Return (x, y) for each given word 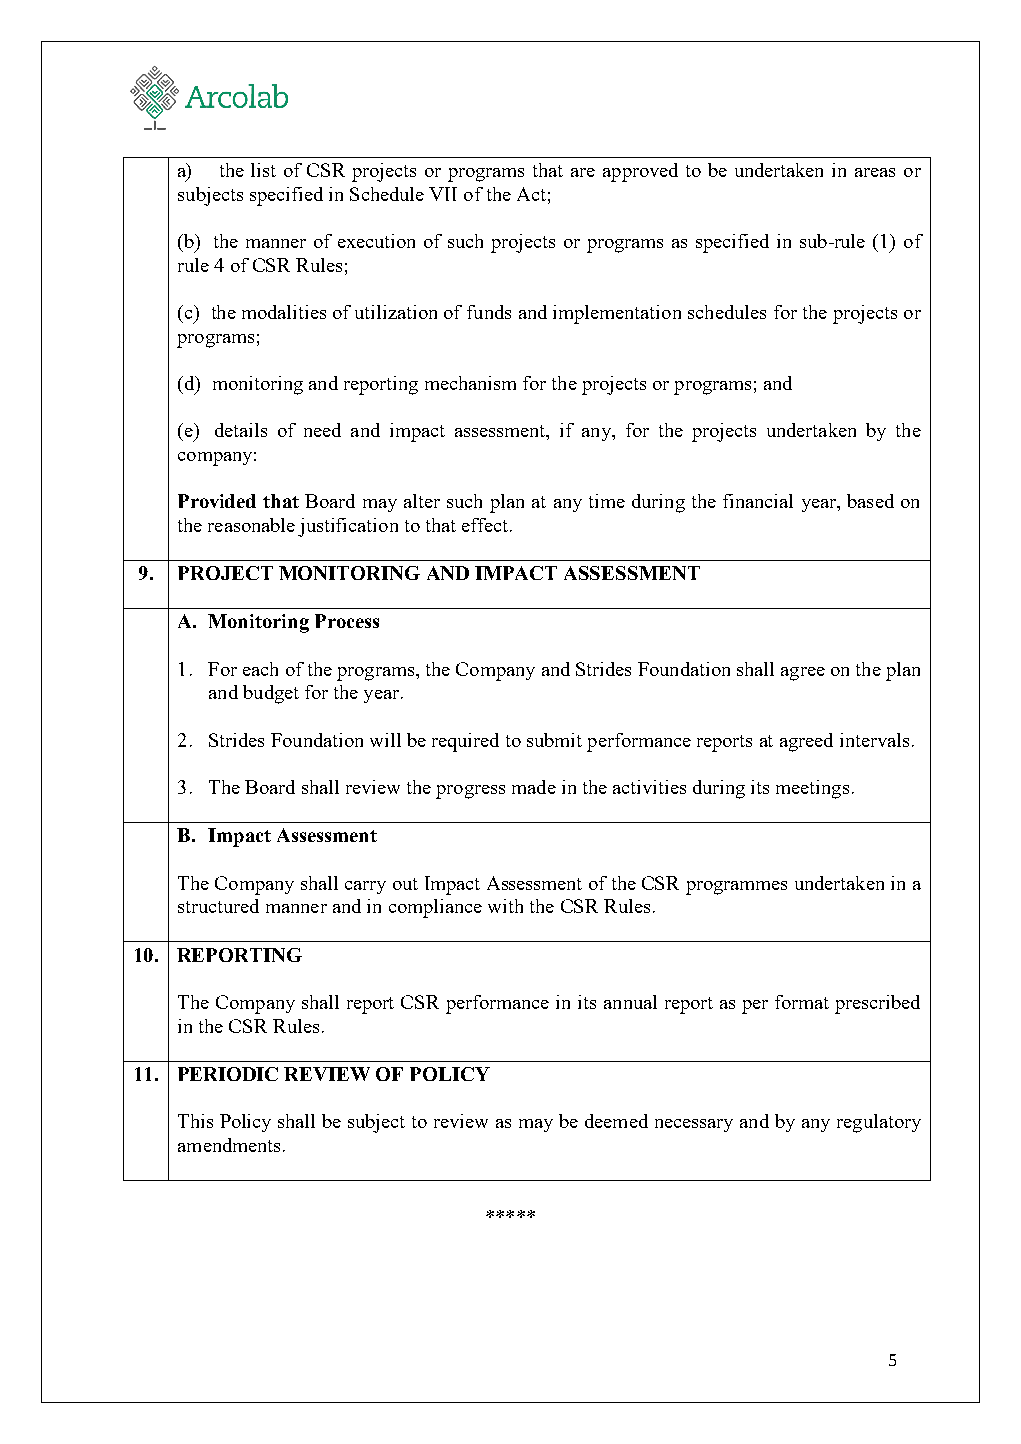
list (263, 170)
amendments (229, 1145)
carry (365, 887)
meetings (812, 789)
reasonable (251, 525)
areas (875, 172)
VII (443, 194)
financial (758, 501)
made (534, 787)
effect (486, 525)
